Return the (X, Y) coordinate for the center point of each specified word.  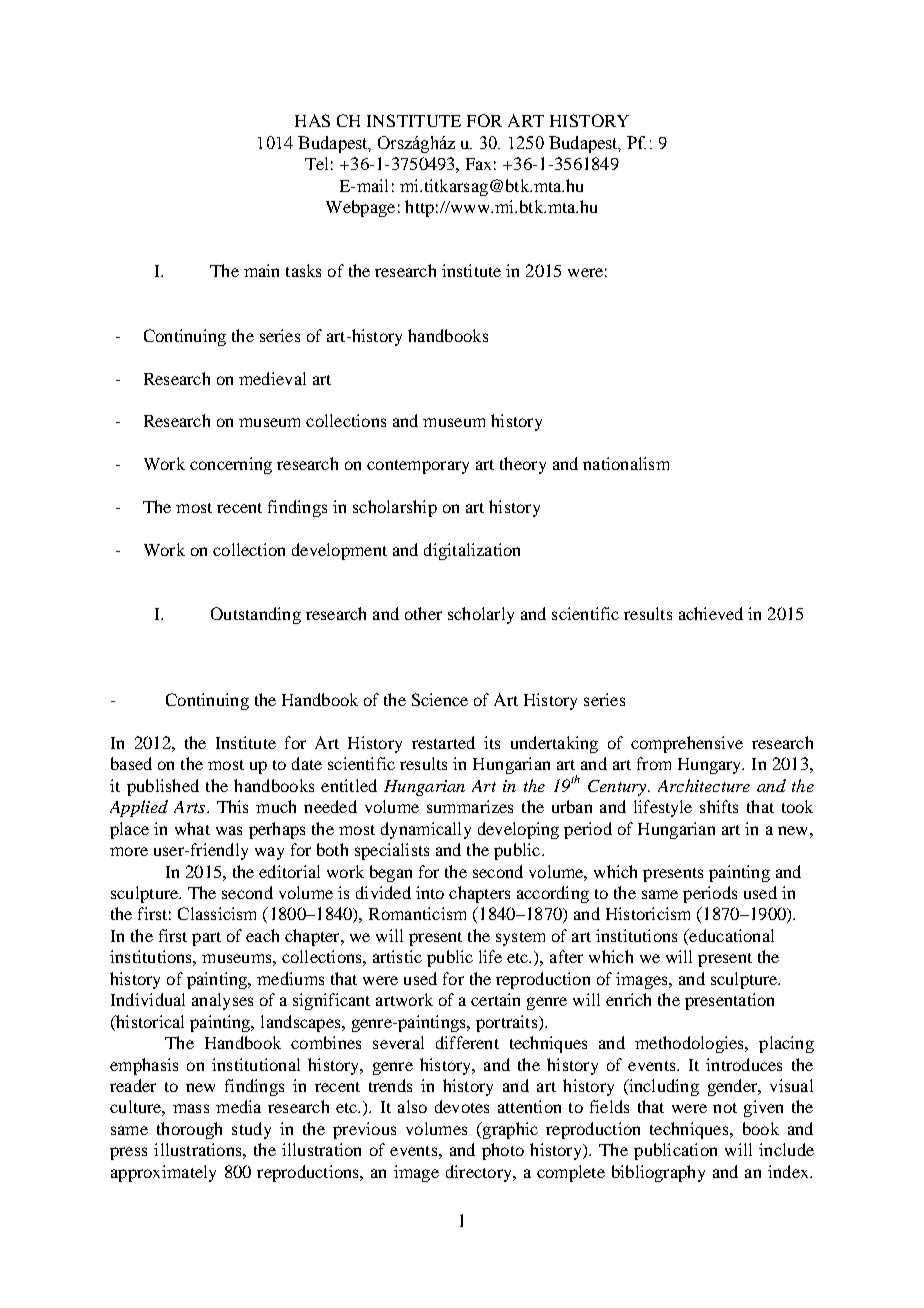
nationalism (626, 463)
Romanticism (417, 913)
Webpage (360, 208)
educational (730, 937)
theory (523, 465)
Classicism (217, 913)
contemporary (418, 467)
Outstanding (256, 615)
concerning (231, 465)
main (261, 270)
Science (440, 699)
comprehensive (687, 744)
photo (503, 1151)
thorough (189, 1130)
